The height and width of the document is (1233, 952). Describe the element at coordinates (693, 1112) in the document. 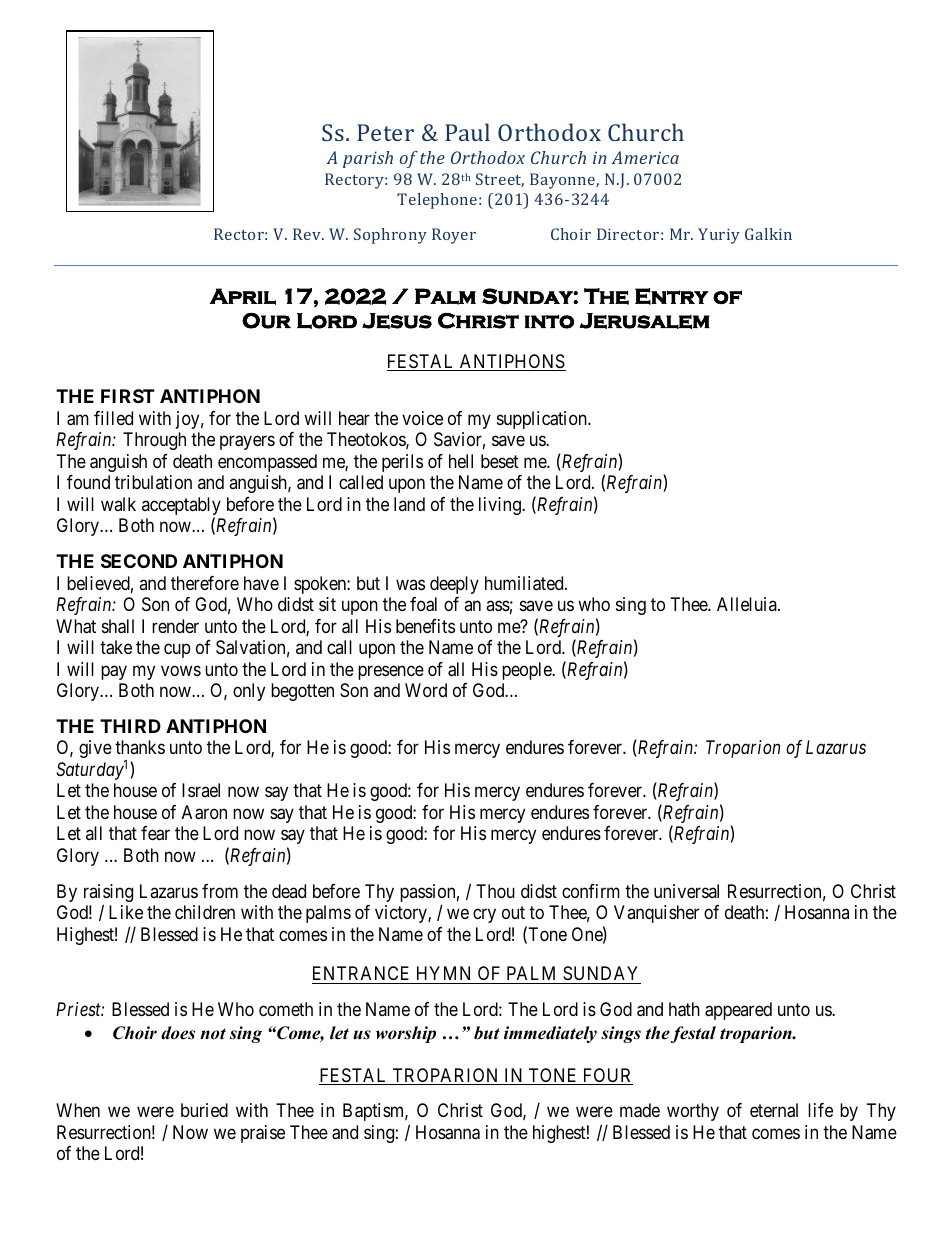

I see `worthy` at that location.
